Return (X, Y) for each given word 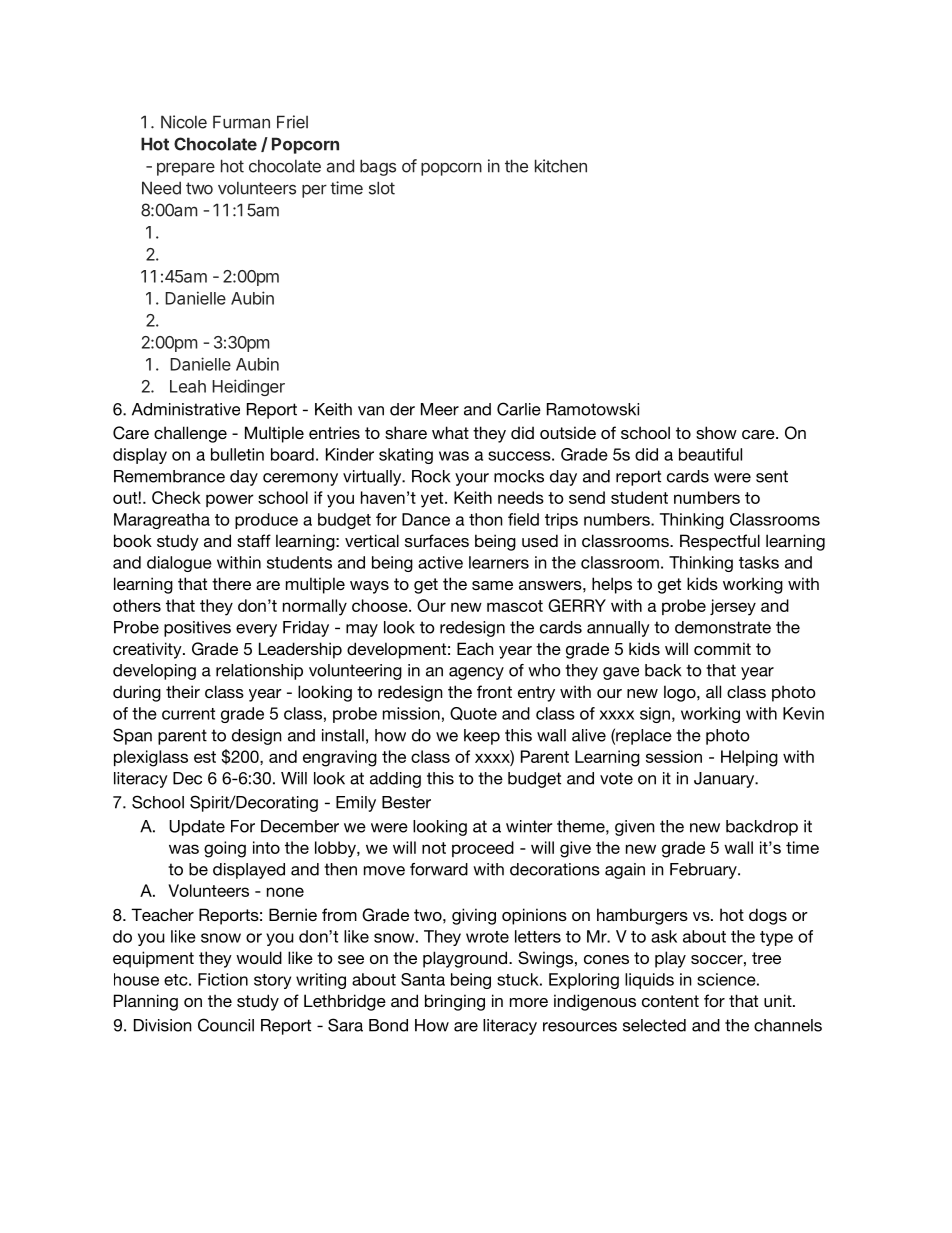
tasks (759, 562)
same (492, 585)
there (231, 583)
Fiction (223, 979)
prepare (186, 169)
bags (378, 167)
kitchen (561, 166)
